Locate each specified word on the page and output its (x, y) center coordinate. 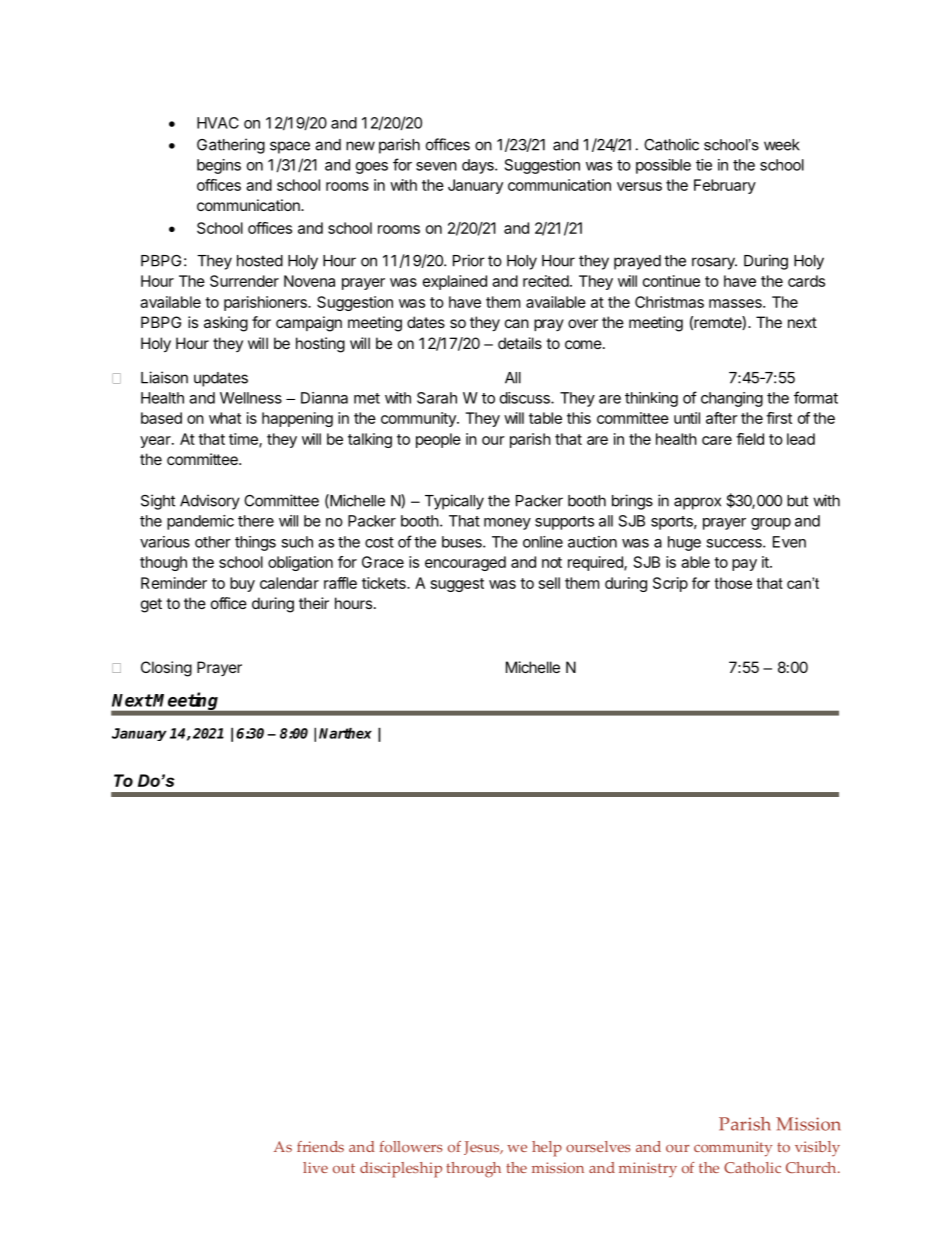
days (479, 166)
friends (320, 1146)
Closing (166, 669)
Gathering (231, 146)
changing (732, 399)
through (473, 1170)
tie (704, 165)
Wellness (251, 398)
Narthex (345, 733)
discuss (526, 398)
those (733, 583)
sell (549, 583)
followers (411, 1146)
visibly (817, 1149)
